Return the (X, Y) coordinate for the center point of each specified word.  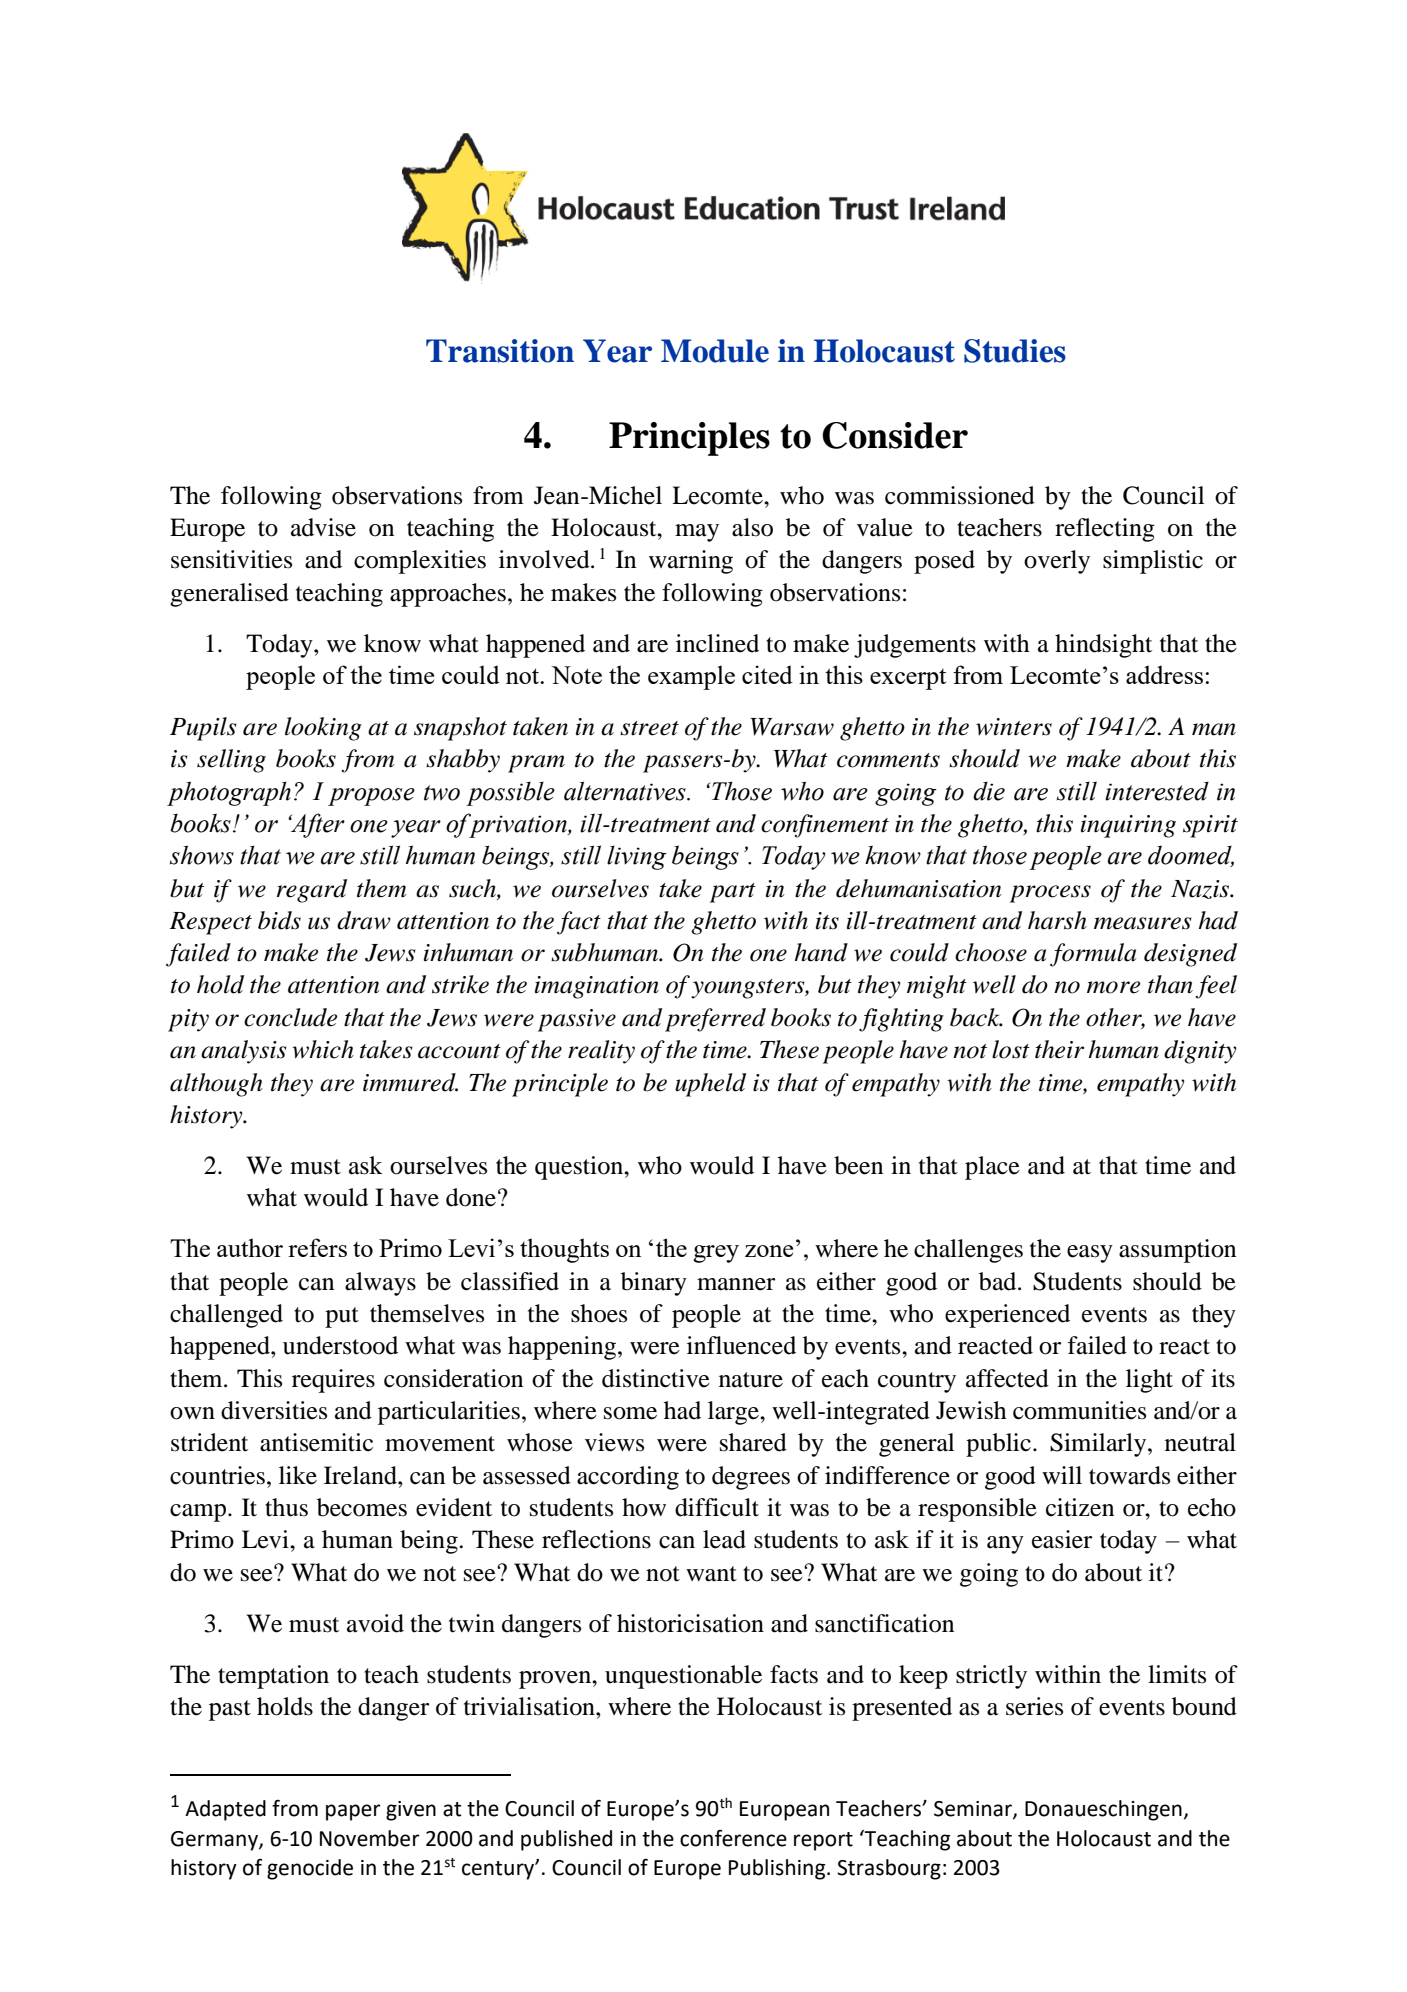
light (1149, 1381)
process (1050, 894)
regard (312, 891)
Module (715, 351)
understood (340, 1345)
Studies (1015, 351)
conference (733, 1838)
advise (323, 527)
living (637, 857)
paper (353, 1812)
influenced (741, 1345)
